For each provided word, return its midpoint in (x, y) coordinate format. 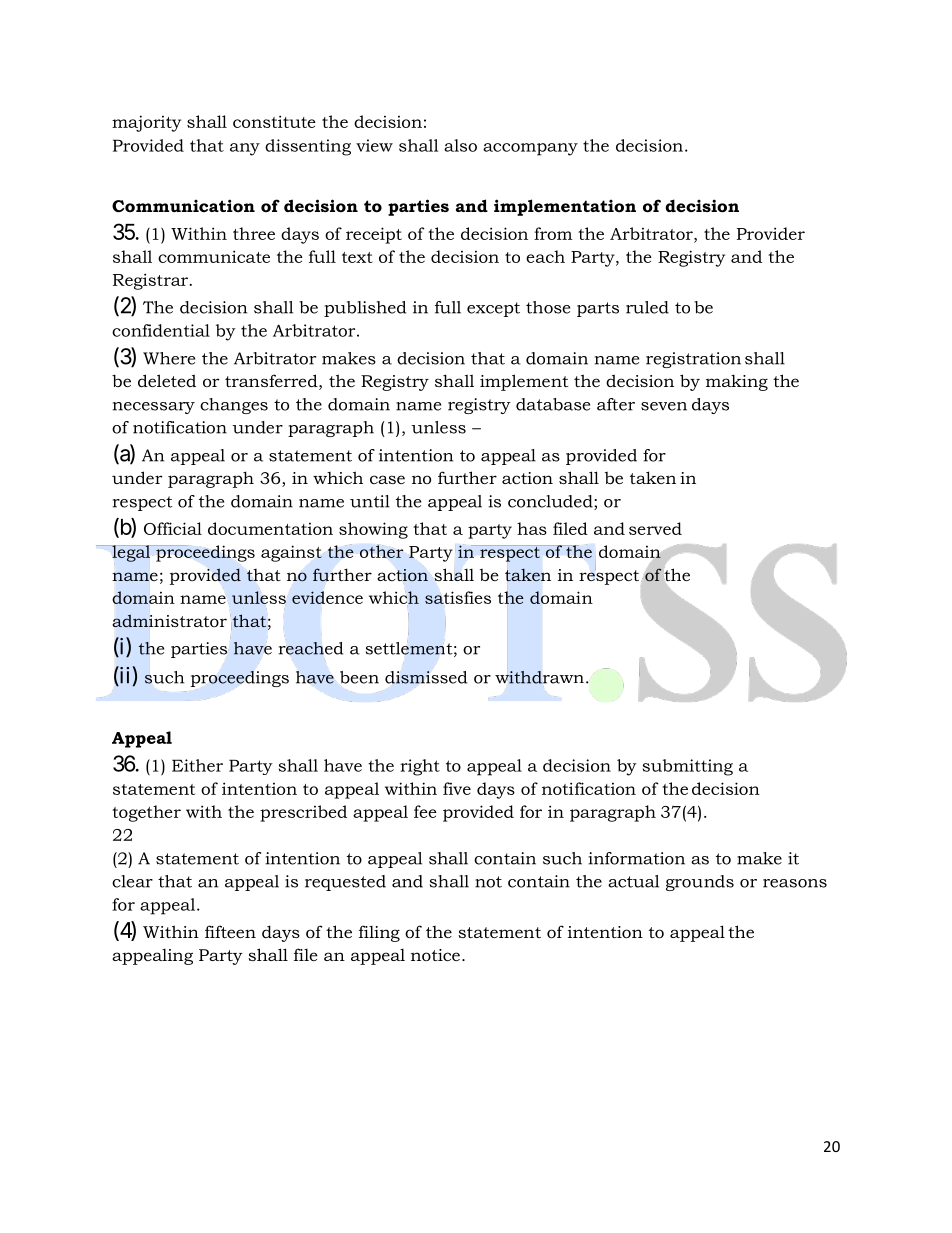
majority (146, 123)
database (553, 404)
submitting (688, 767)
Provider (771, 233)
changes (234, 406)
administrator (169, 621)
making (737, 382)
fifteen (230, 931)
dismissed (426, 677)
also (460, 145)
